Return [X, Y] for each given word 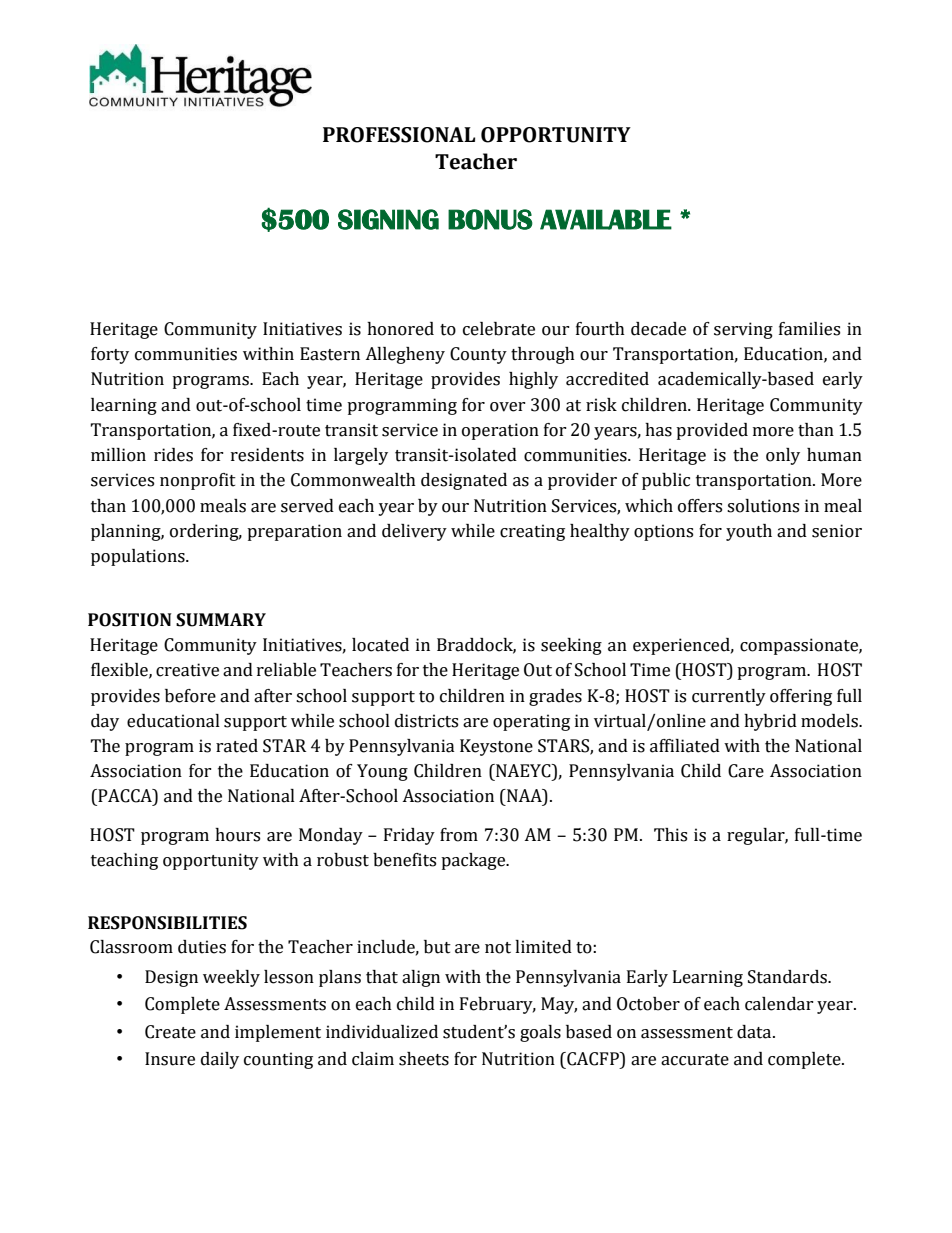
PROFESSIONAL [399, 135]
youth [749, 532]
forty [110, 355]
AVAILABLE [606, 219]
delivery [414, 532]
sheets [424, 1059]
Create [170, 1032]
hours [237, 835]
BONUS [490, 219]
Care [746, 771]
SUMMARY [221, 620]
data [755, 1032]
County [478, 355]
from [459, 835]
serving [743, 330]
